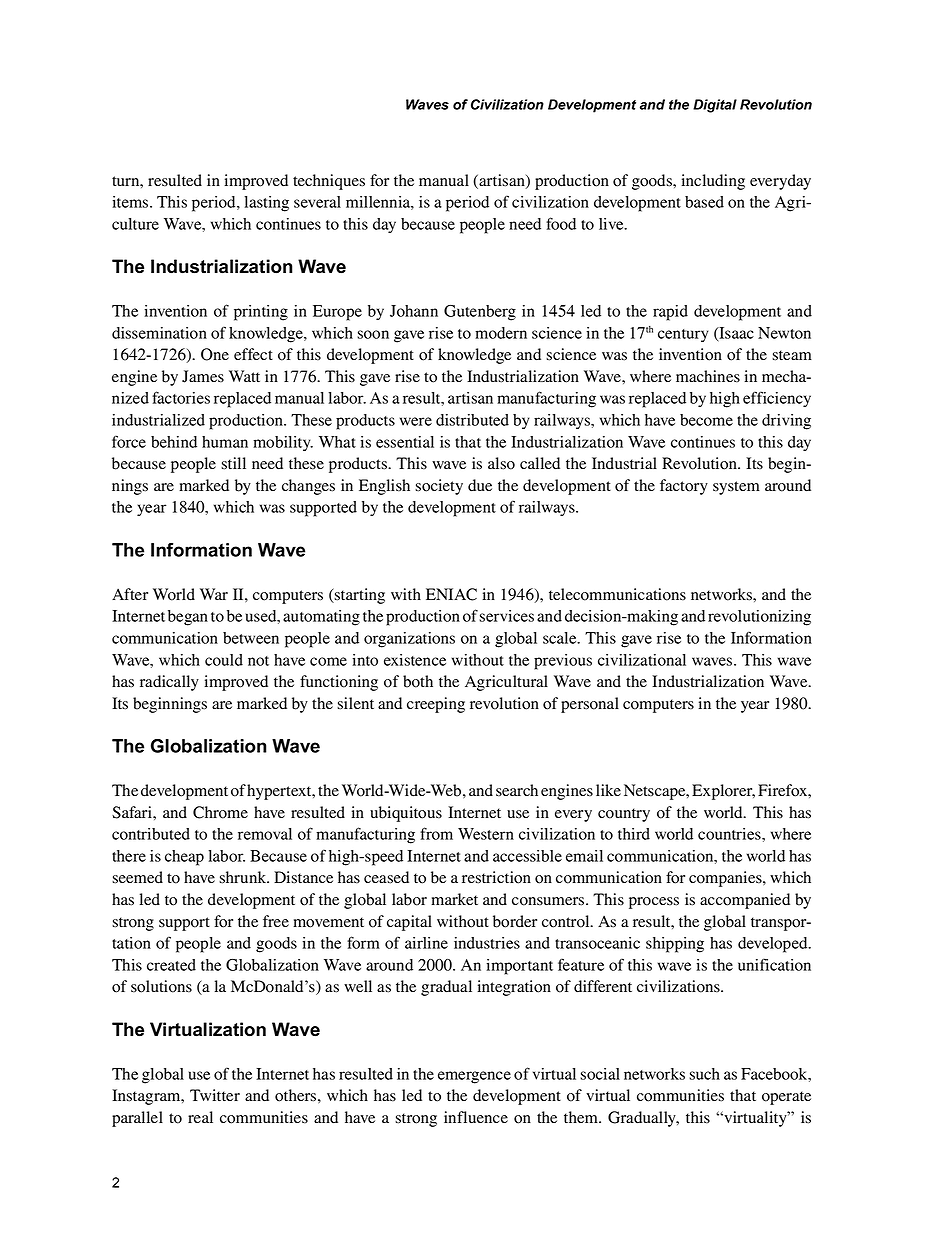 The height and width of the screenshot is (1233, 952). Describe the element at coordinates (590, 705) in the screenshot. I see `personal` at that location.
